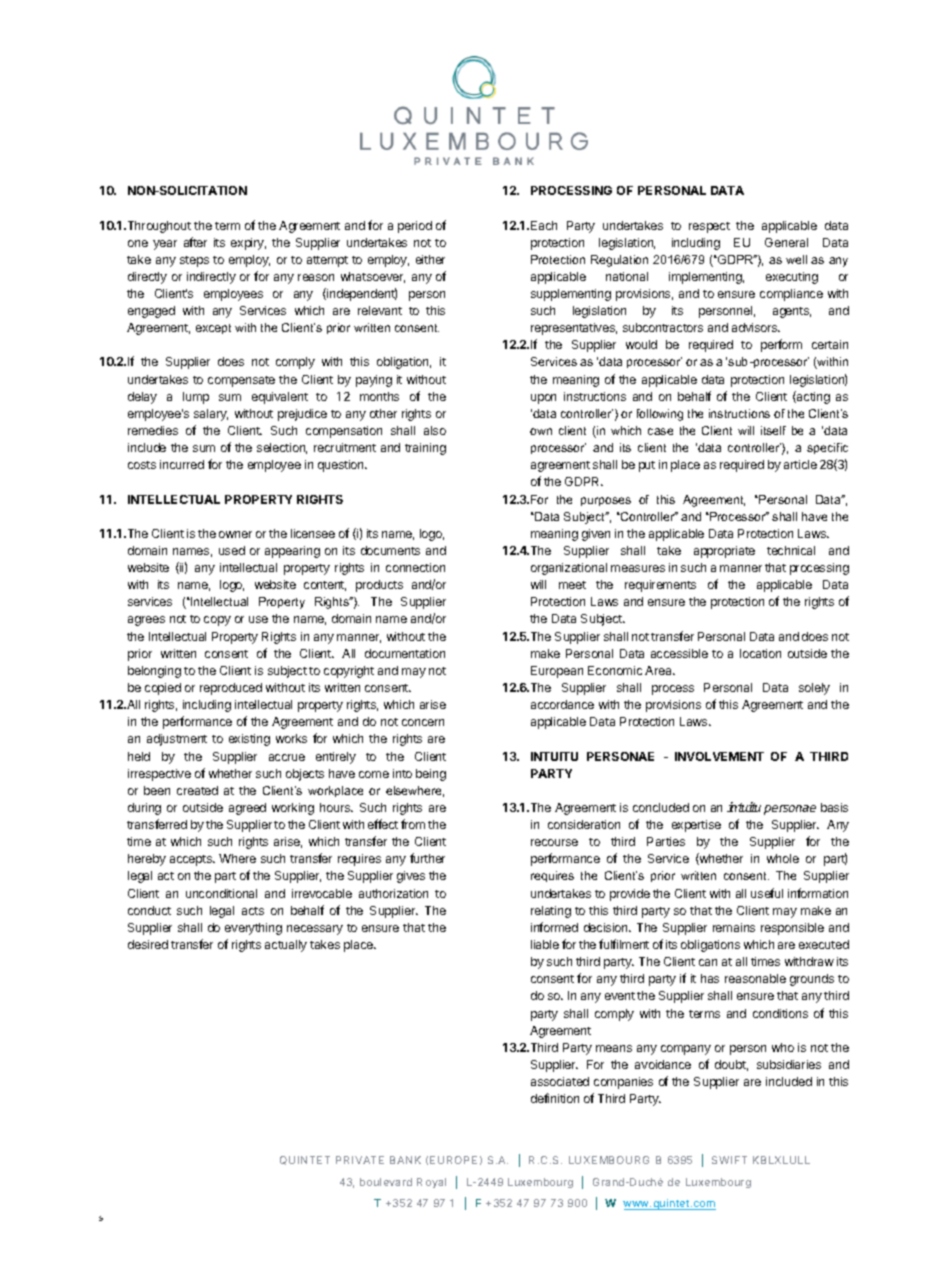  I want to click on PRIVATE, so click(360, 1160).
